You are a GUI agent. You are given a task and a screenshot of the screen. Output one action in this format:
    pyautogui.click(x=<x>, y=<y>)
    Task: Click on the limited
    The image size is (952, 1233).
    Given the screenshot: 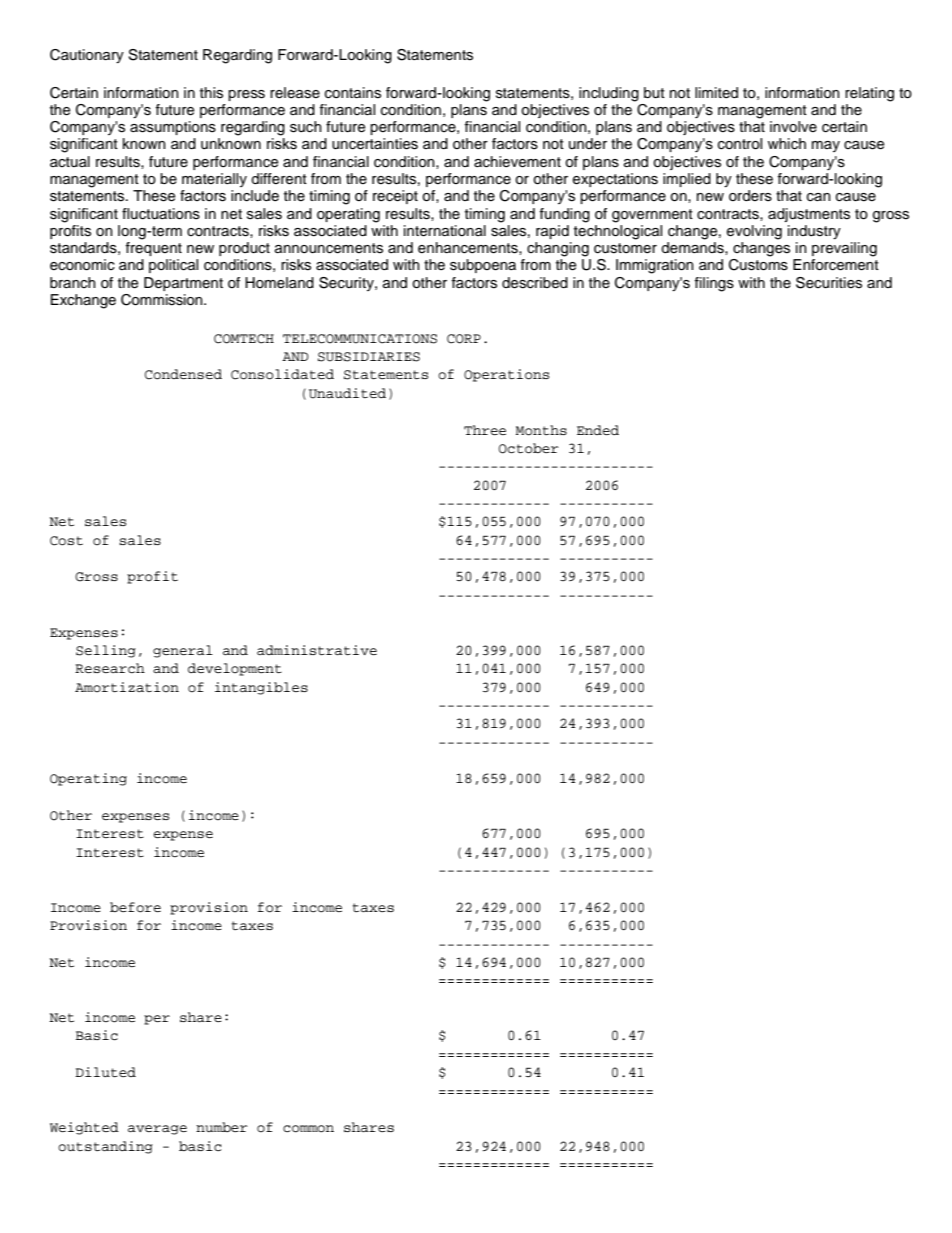 What is the action you would take?
    pyautogui.click(x=716, y=93)
